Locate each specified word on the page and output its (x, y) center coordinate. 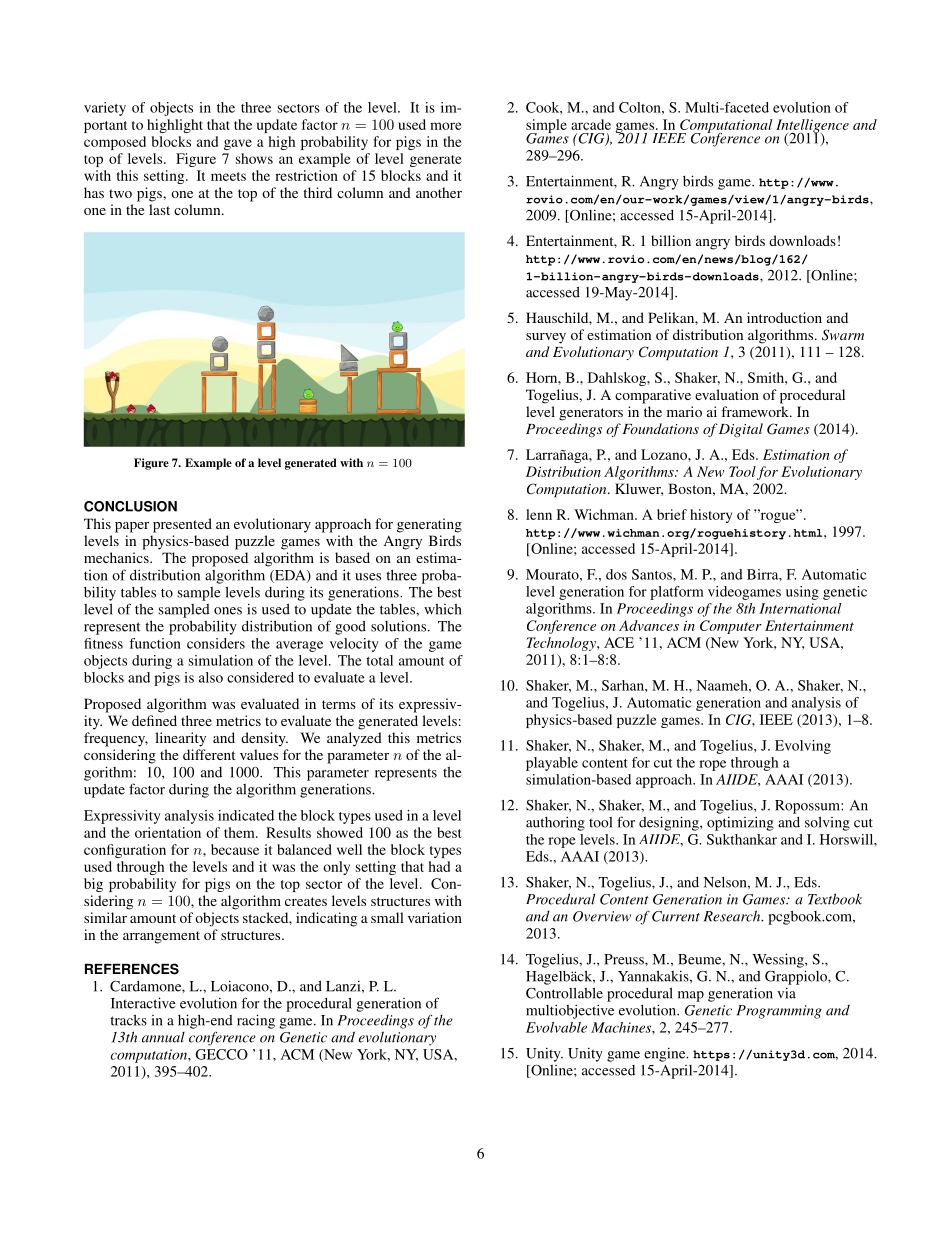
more (446, 126)
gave (238, 144)
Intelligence (812, 127)
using (802, 593)
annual (163, 1037)
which (443, 609)
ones (228, 611)
